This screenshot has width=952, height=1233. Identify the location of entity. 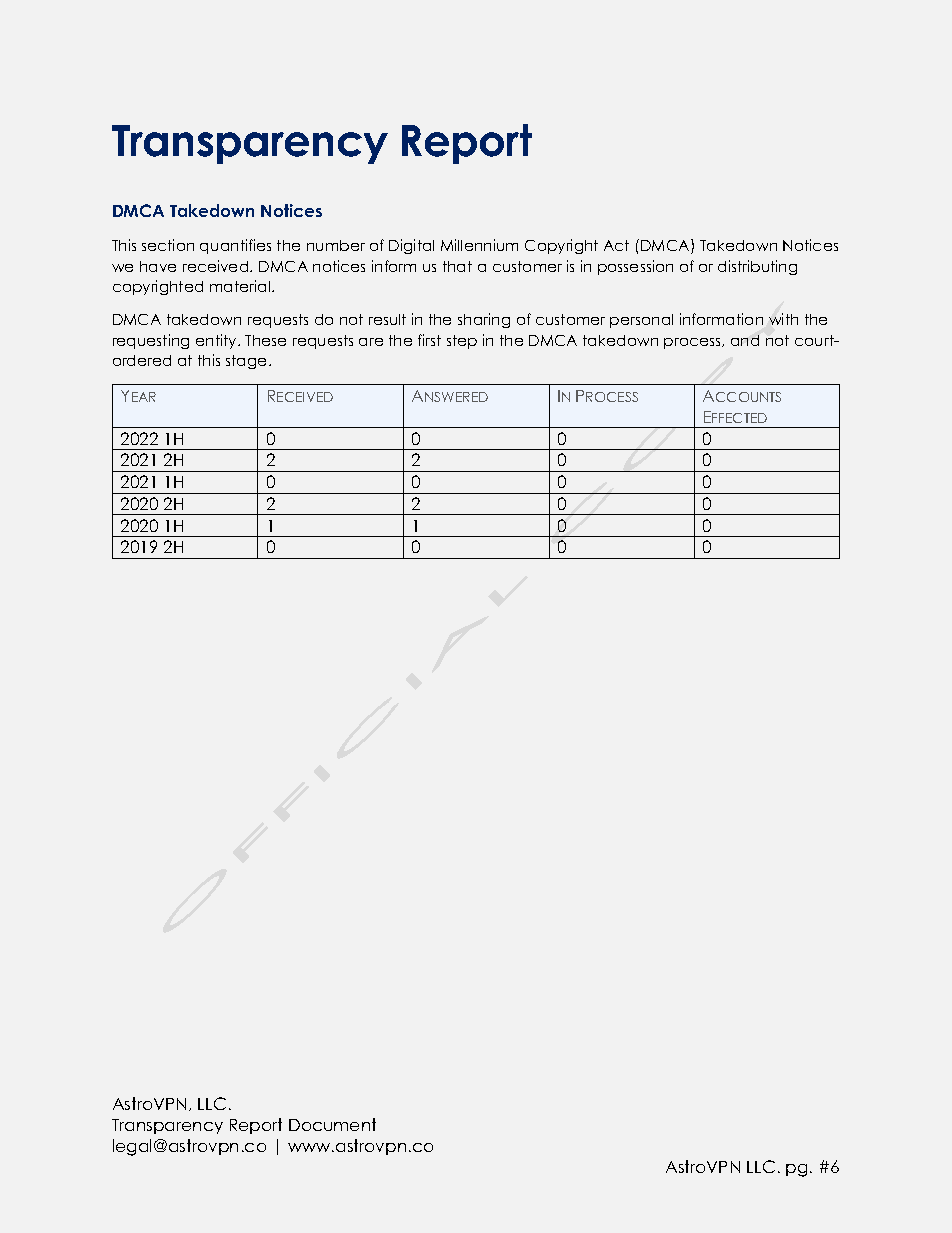
(217, 341).
